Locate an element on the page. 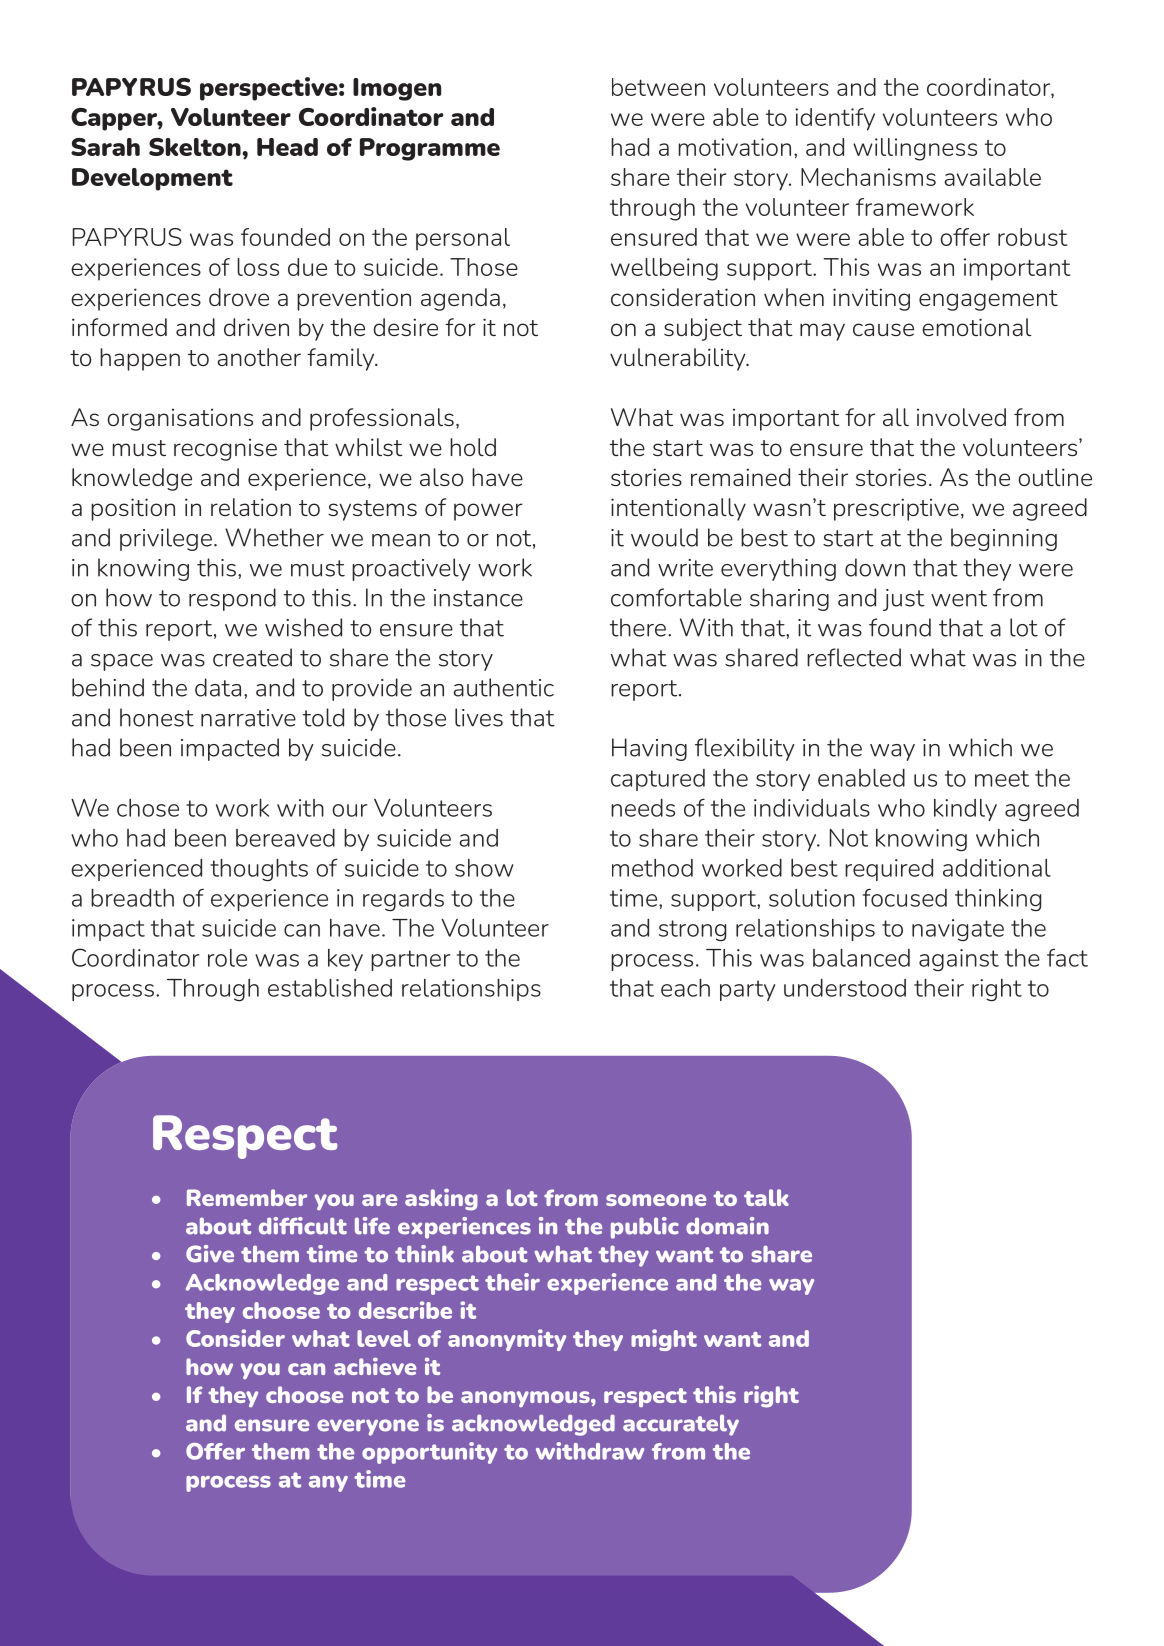 The image size is (1164, 1646). willingness is located at coordinates (915, 149).
